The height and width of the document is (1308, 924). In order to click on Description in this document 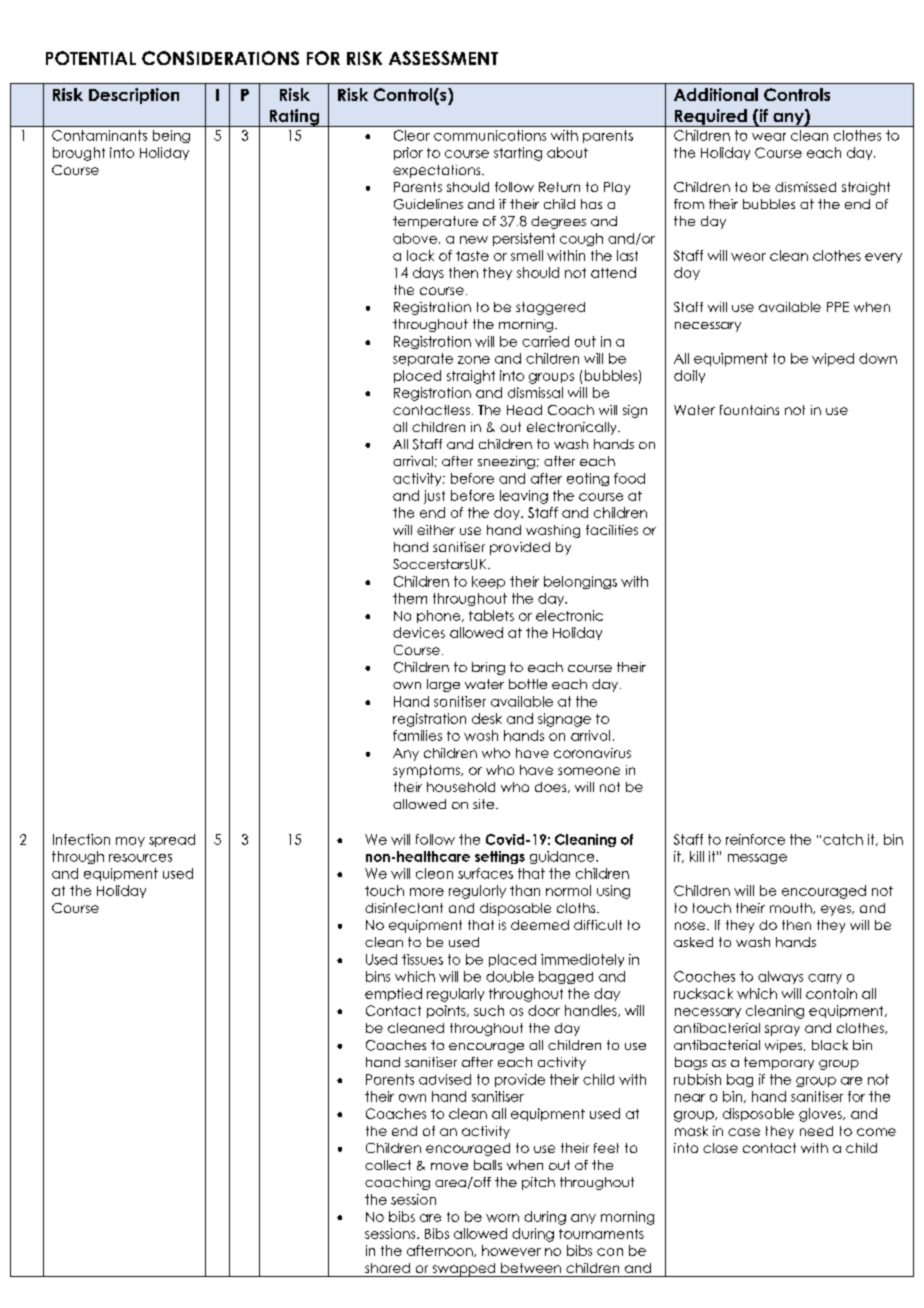, I will do `click(134, 96)`.
